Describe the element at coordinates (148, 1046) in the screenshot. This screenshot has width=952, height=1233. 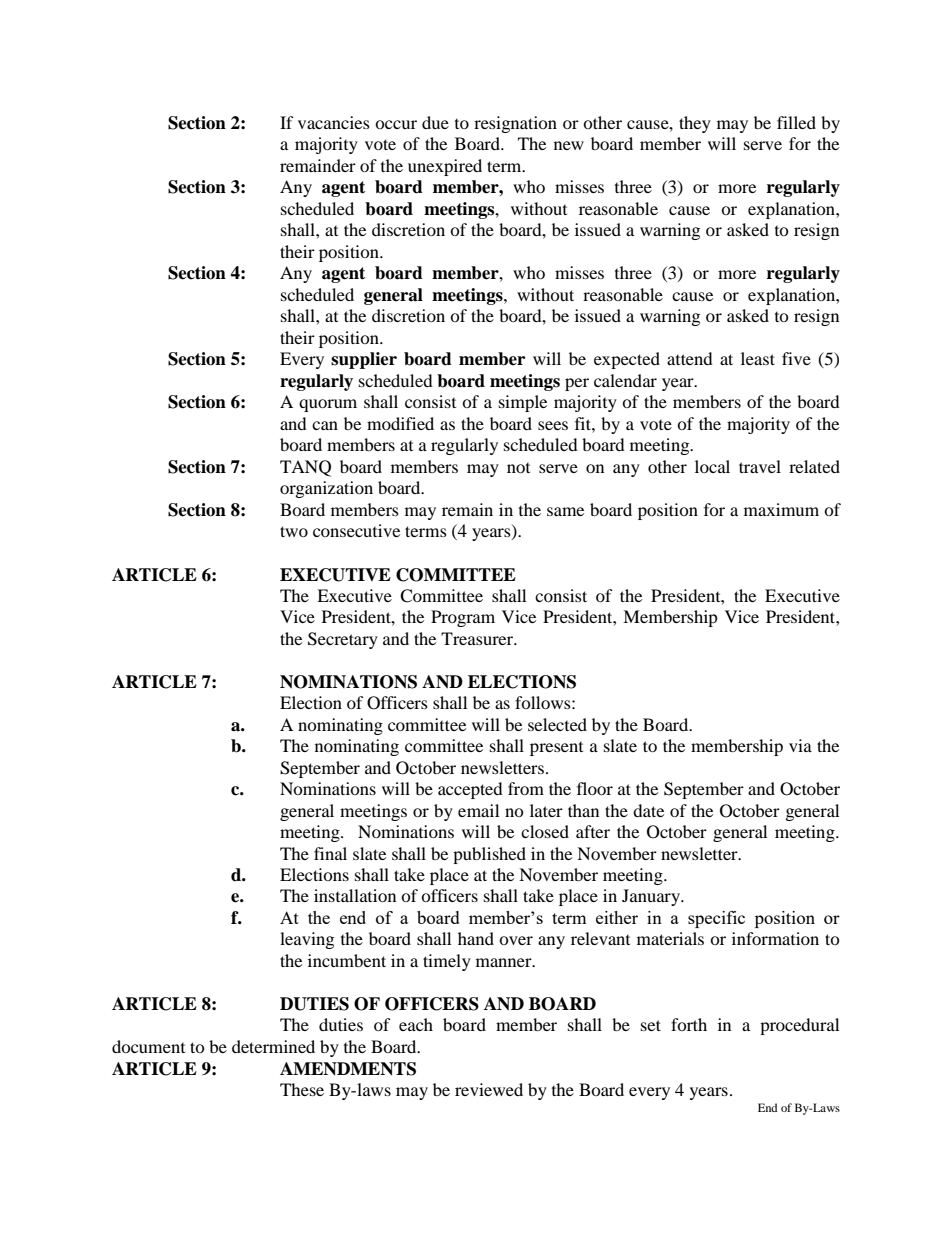
I see `document` at that location.
